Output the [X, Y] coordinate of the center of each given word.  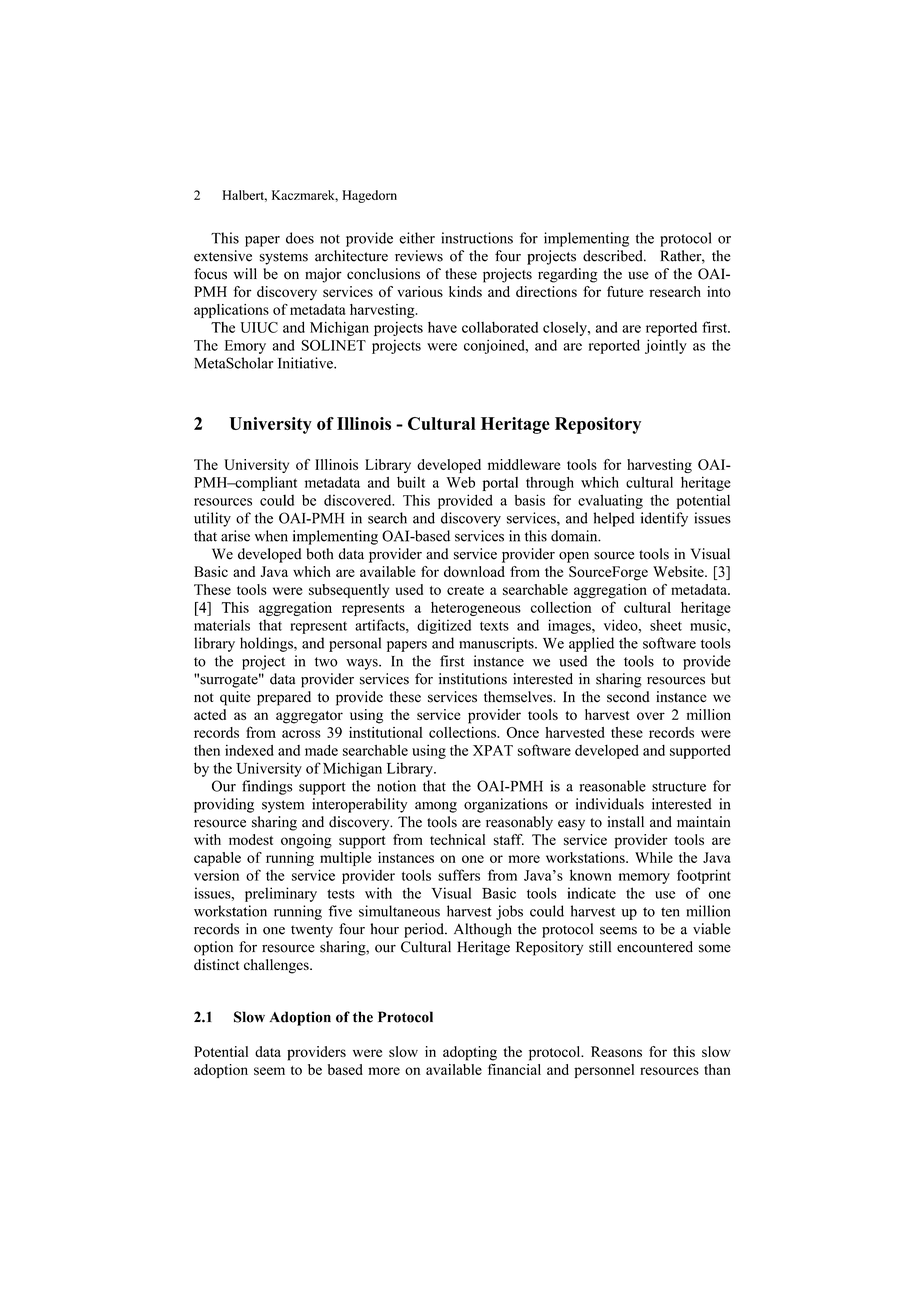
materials [222, 625]
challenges [277, 966]
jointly [666, 346]
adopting [470, 1053]
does [300, 238]
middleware [524, 464]
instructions [477, 238]
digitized [444, 626]
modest [251, 839]
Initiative [306, 363]
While [654, 857]
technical [458, 839]
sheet [666, 625]
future [625, 291]
